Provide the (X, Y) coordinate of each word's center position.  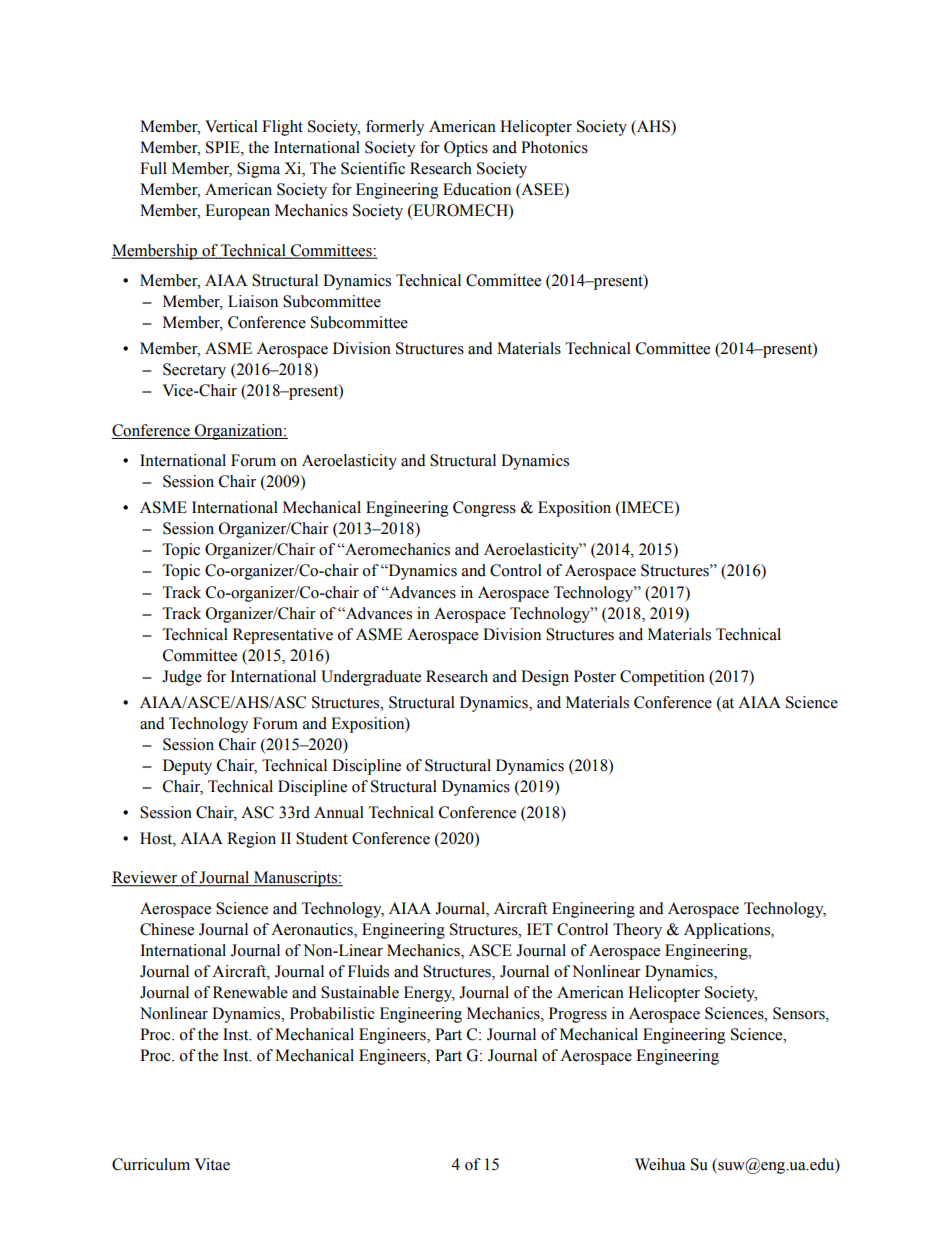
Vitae (212, 1164)
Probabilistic (332, 1013)
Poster (595, 676)
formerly (395, 128)
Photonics (554, 147)
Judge (182, 678)
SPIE (224, 147)
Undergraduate (371, 678)
